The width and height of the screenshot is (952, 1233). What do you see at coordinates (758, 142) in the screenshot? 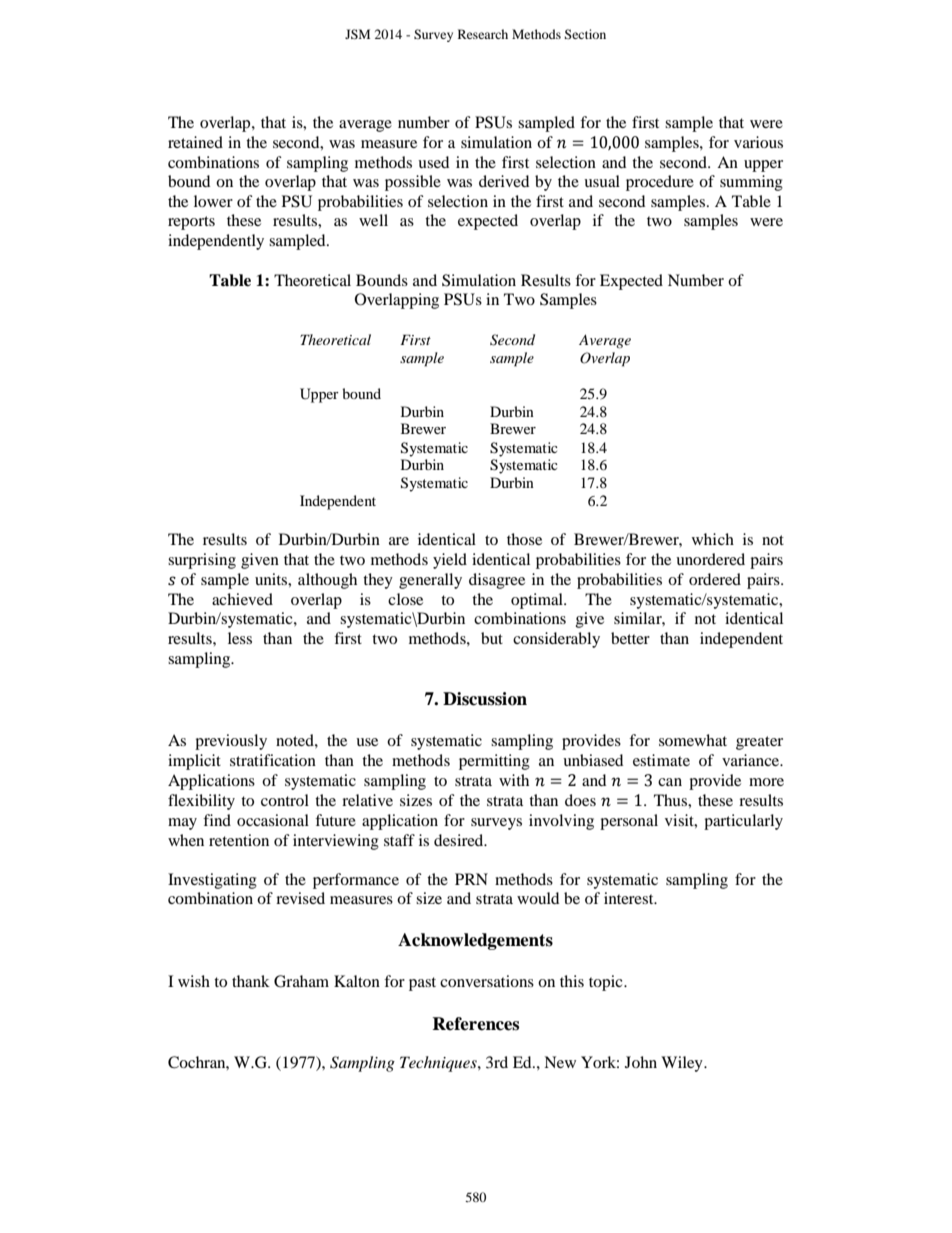
I see `various` at bounding box center [758, 142].
